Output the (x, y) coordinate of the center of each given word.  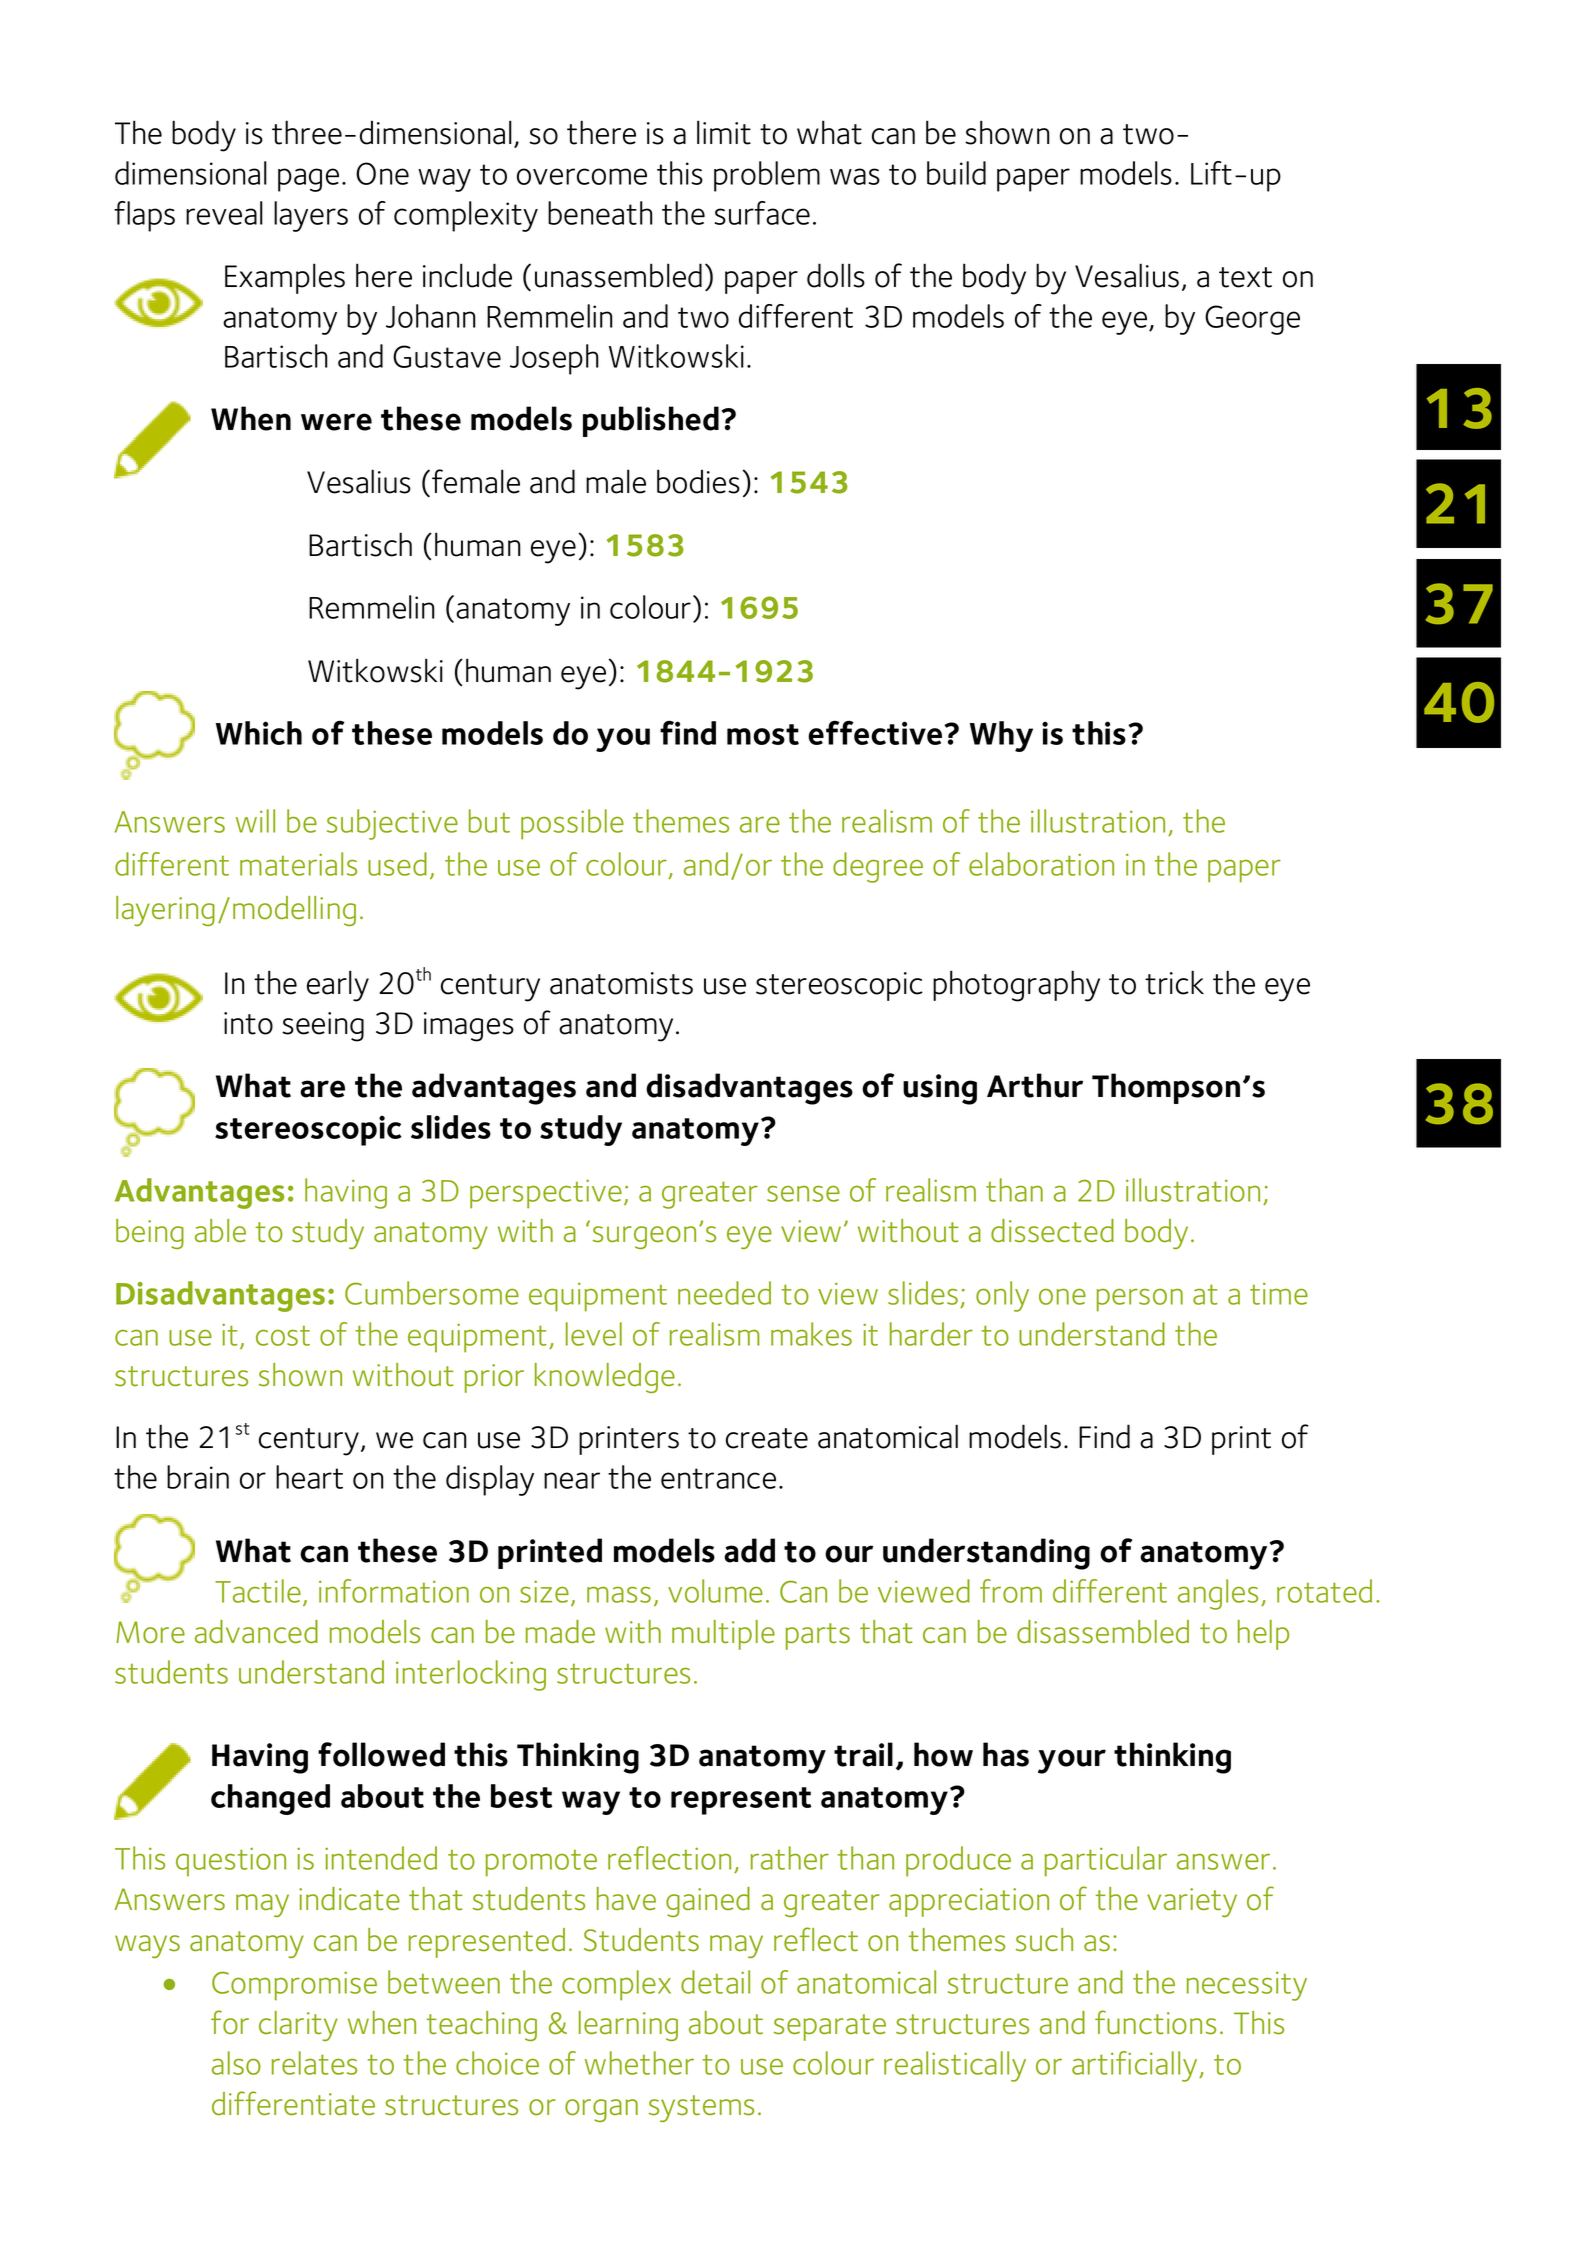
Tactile (258, 1591)
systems (701, 2108)
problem (767, 176)
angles (1218, 1594)
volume (715, 1591)
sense (803, 1194)
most (763, 734)
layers (311, 216)
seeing (323, 1027)
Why (1001, 736)
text (1245, 277)
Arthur (1035, 1085)
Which (259, 733)
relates (314, 2063)
